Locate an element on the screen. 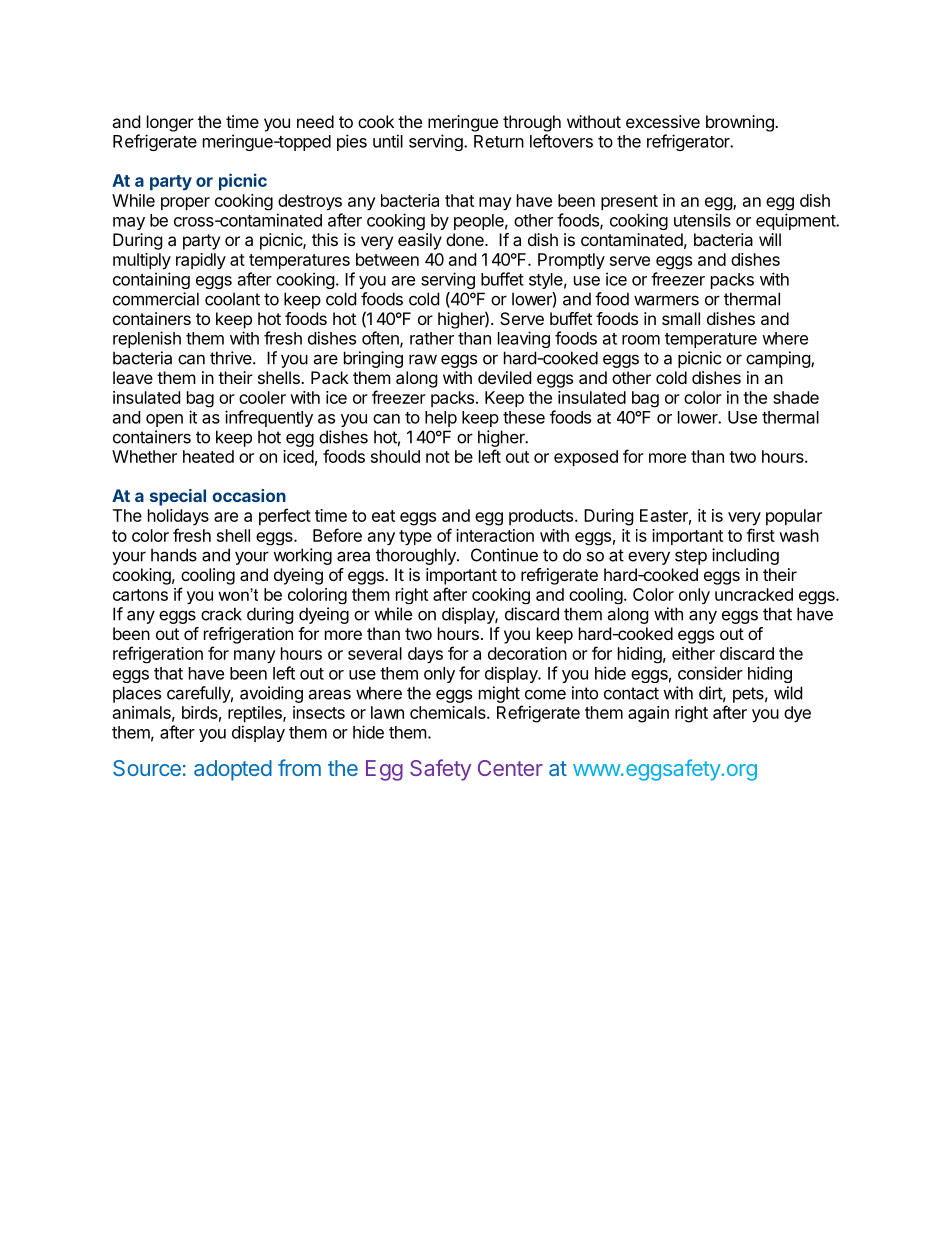  heated is located at coordinates (208, 456).
